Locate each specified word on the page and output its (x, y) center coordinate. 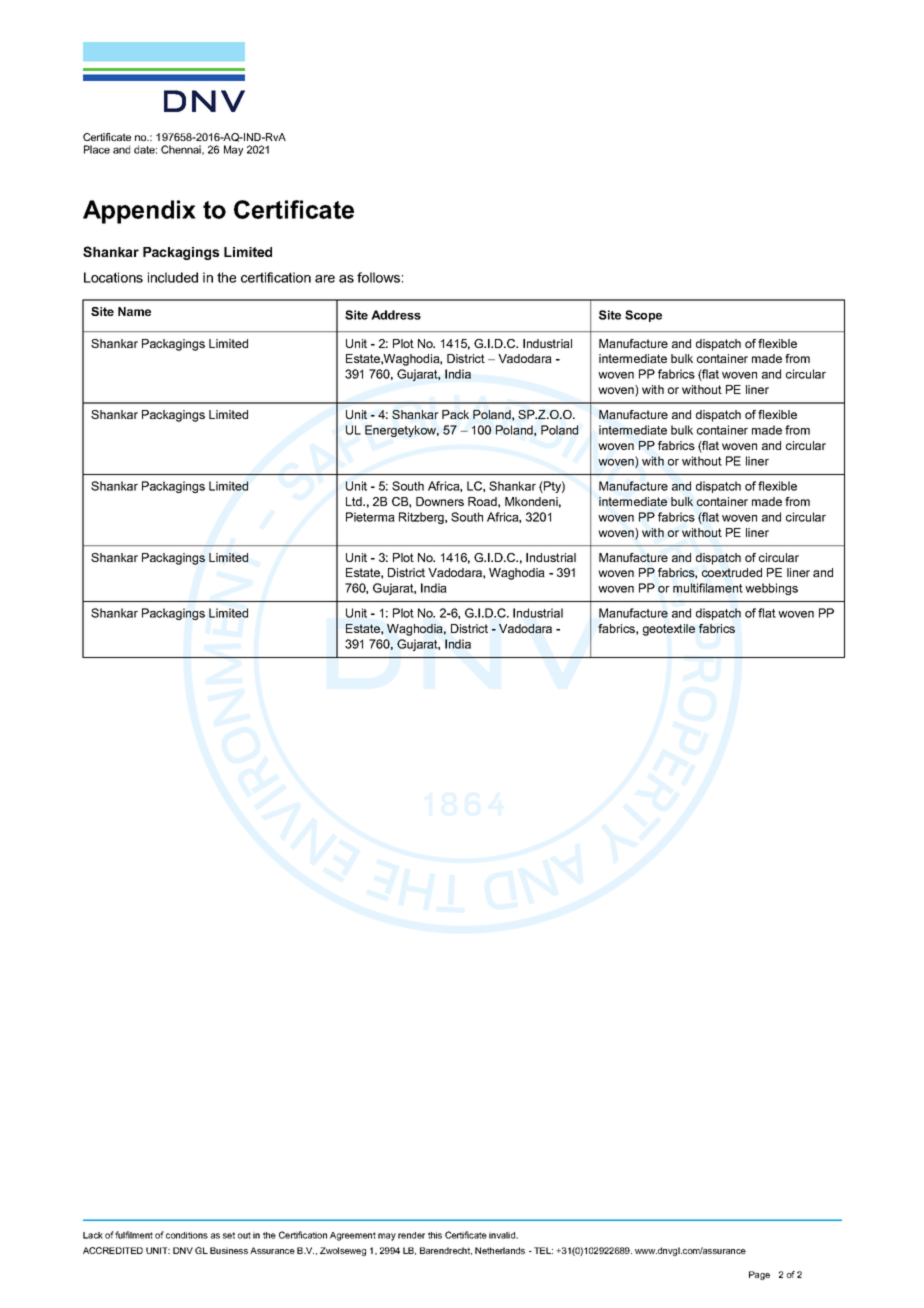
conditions (187, 1235)
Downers (440, 501)
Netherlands (500, 1250)
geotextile (669, 630)
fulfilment (134, 1235)
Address (396, 315)
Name (134, 311)
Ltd (355, 501)
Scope (643, 316)
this (435, 1235)
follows (378, 277)
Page (759, 1275)
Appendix (139, 212)
